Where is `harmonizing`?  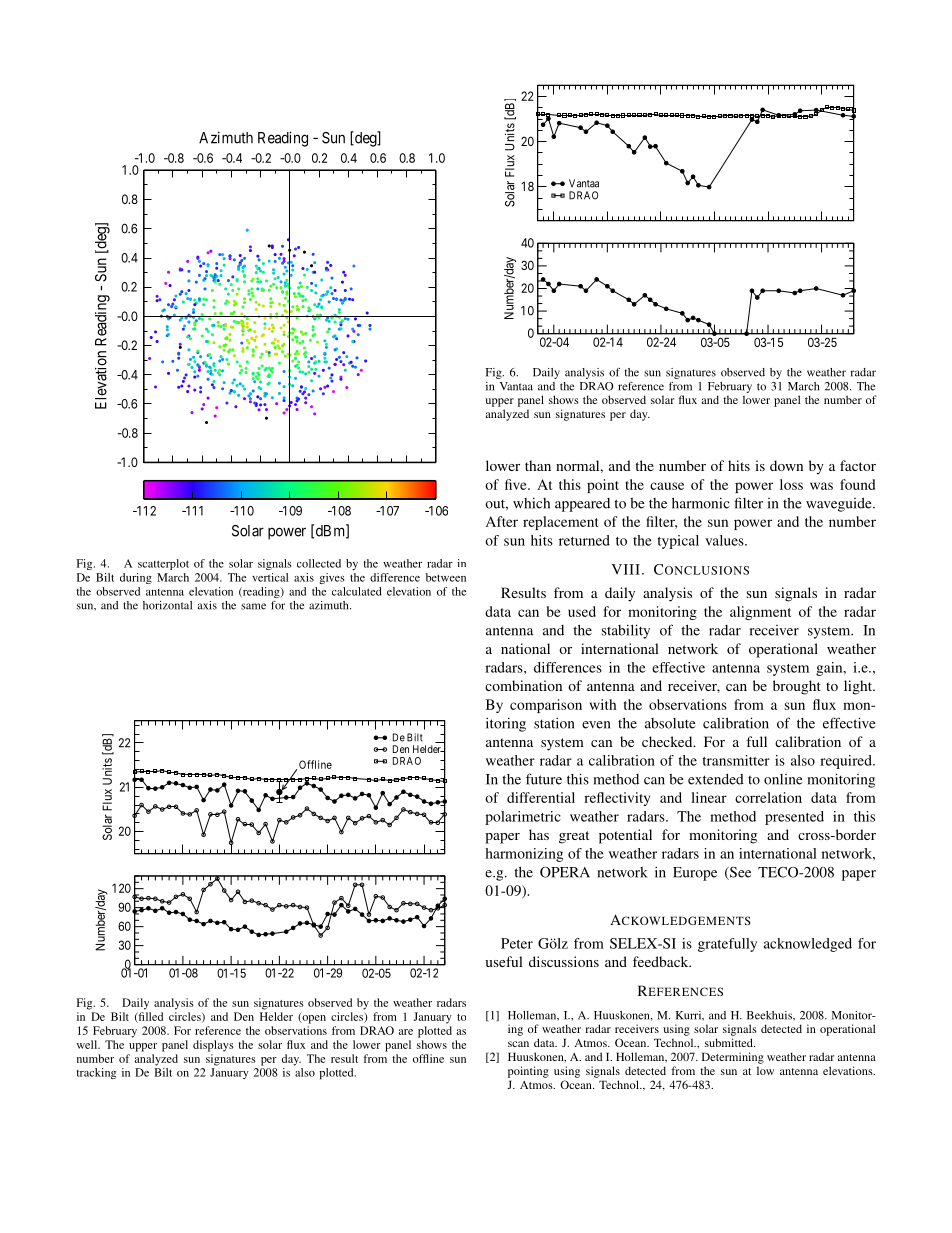 harmonizing is located at coordinates (524, 855).
